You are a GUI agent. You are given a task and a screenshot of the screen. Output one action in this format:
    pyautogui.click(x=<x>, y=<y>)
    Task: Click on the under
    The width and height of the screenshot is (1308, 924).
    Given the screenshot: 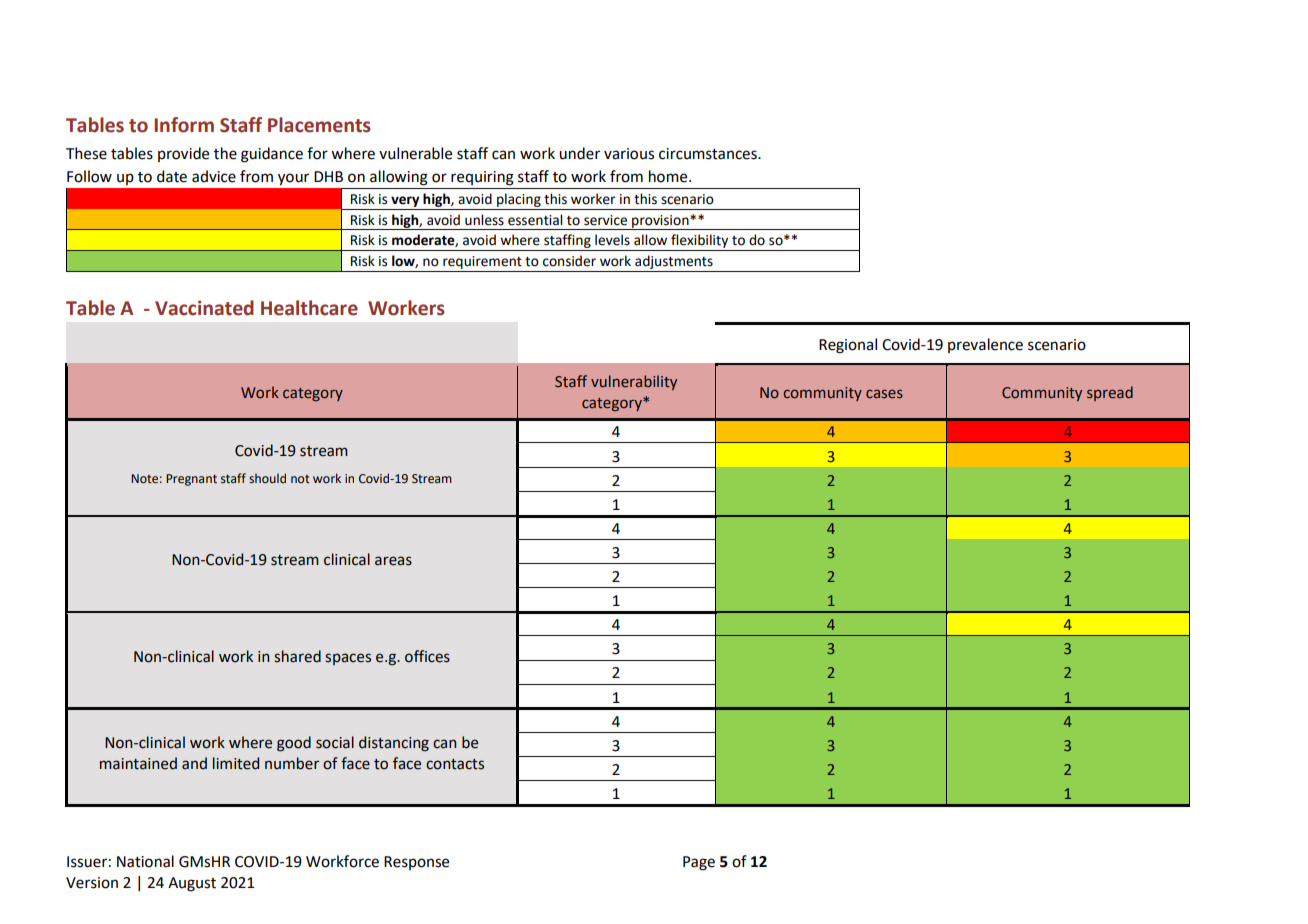 What is the action you would take?
    pyautogui.click(x=579, y=153)
